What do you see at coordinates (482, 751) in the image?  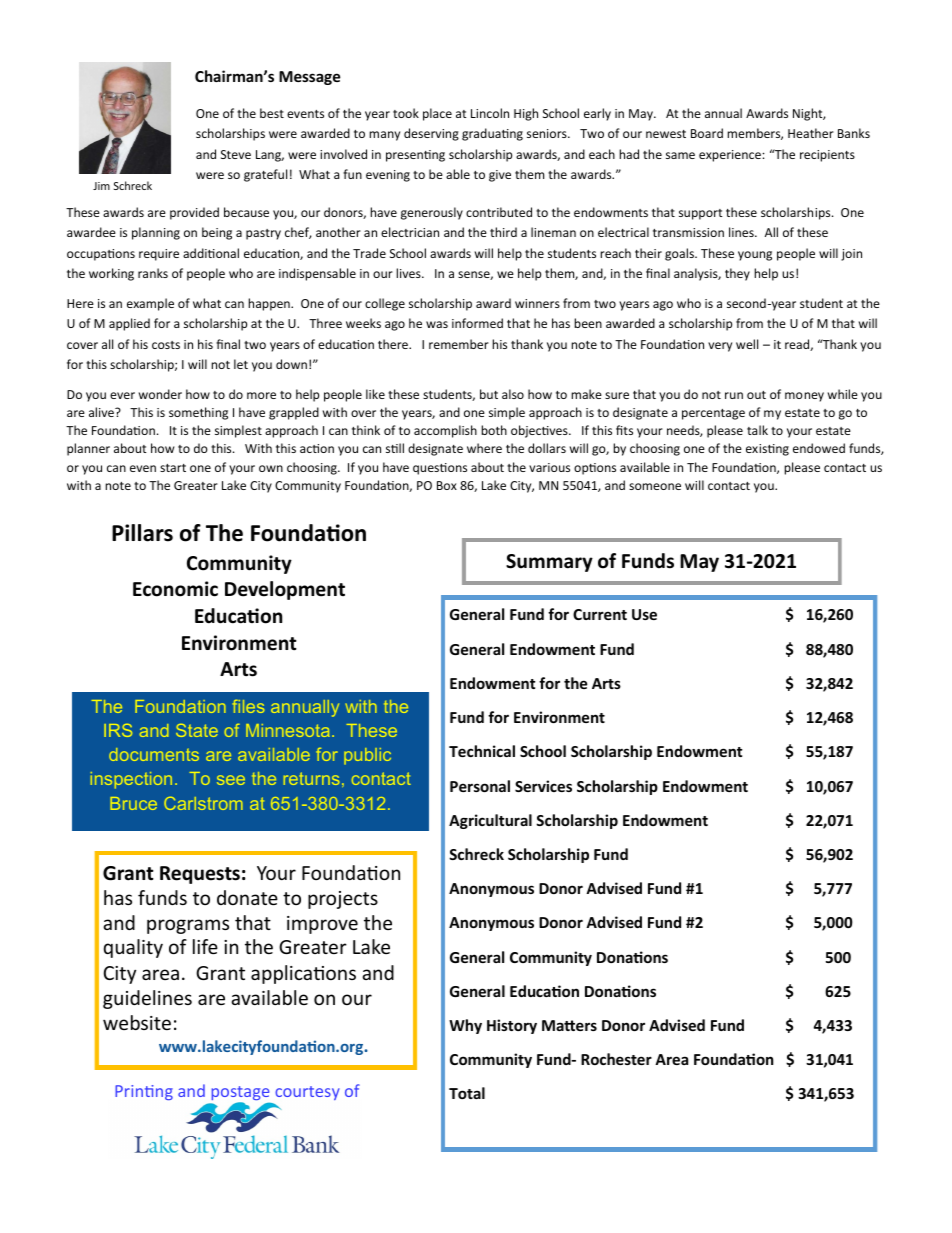 I see `Technical` at bounding box center [482, 751].
